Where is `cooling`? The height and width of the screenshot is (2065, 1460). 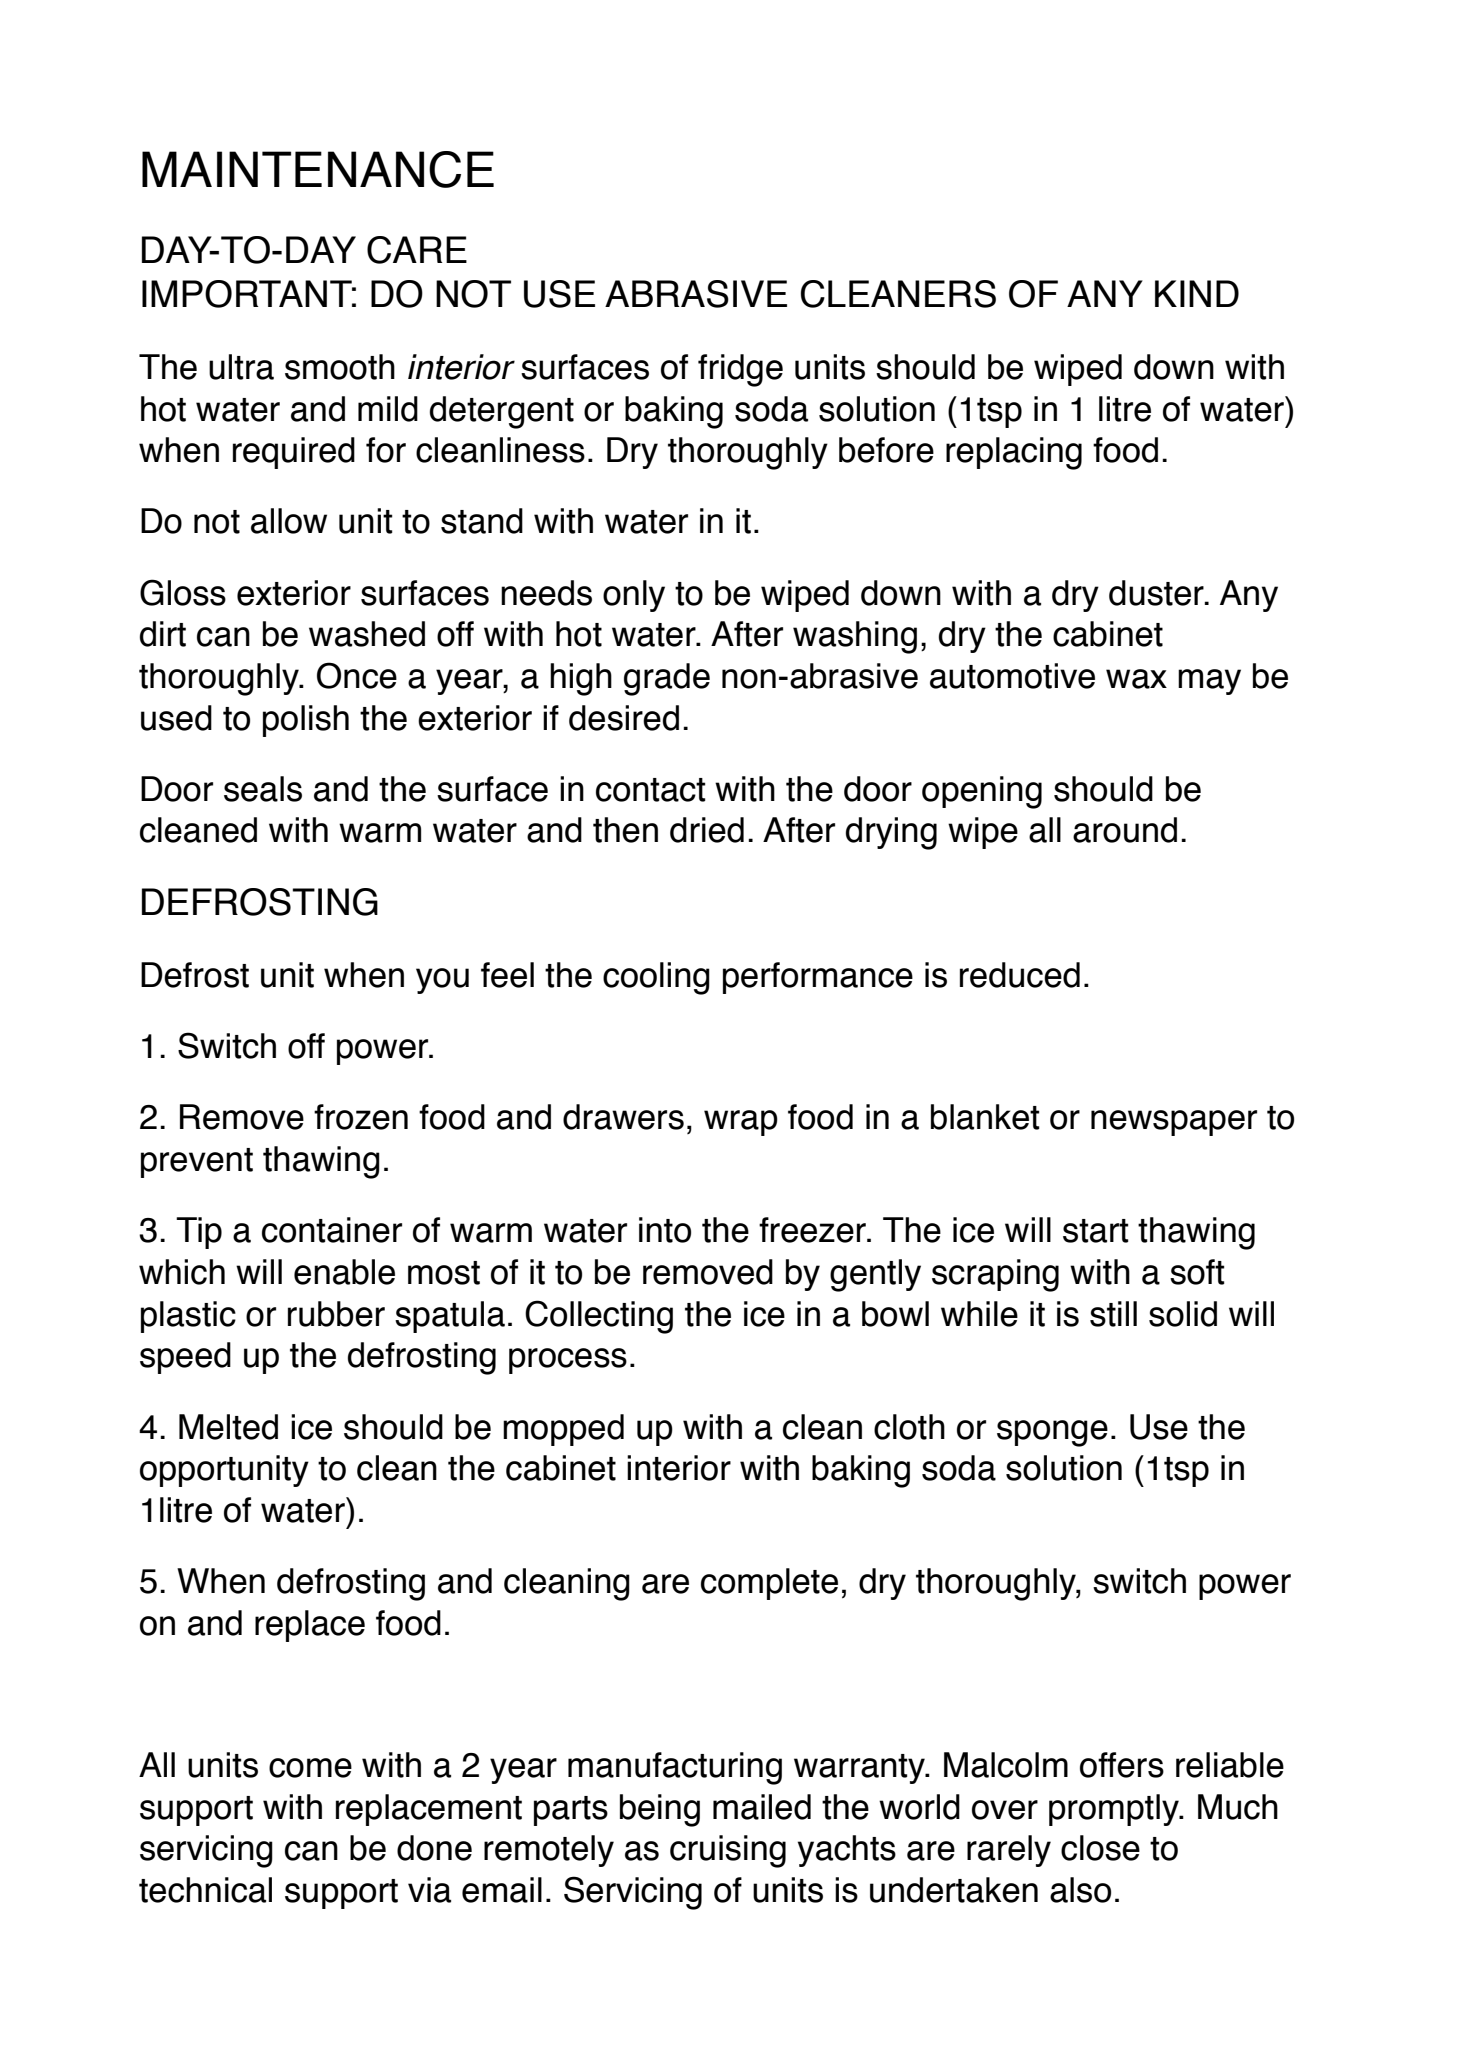 cooling is located at coordinates (656, 978).
